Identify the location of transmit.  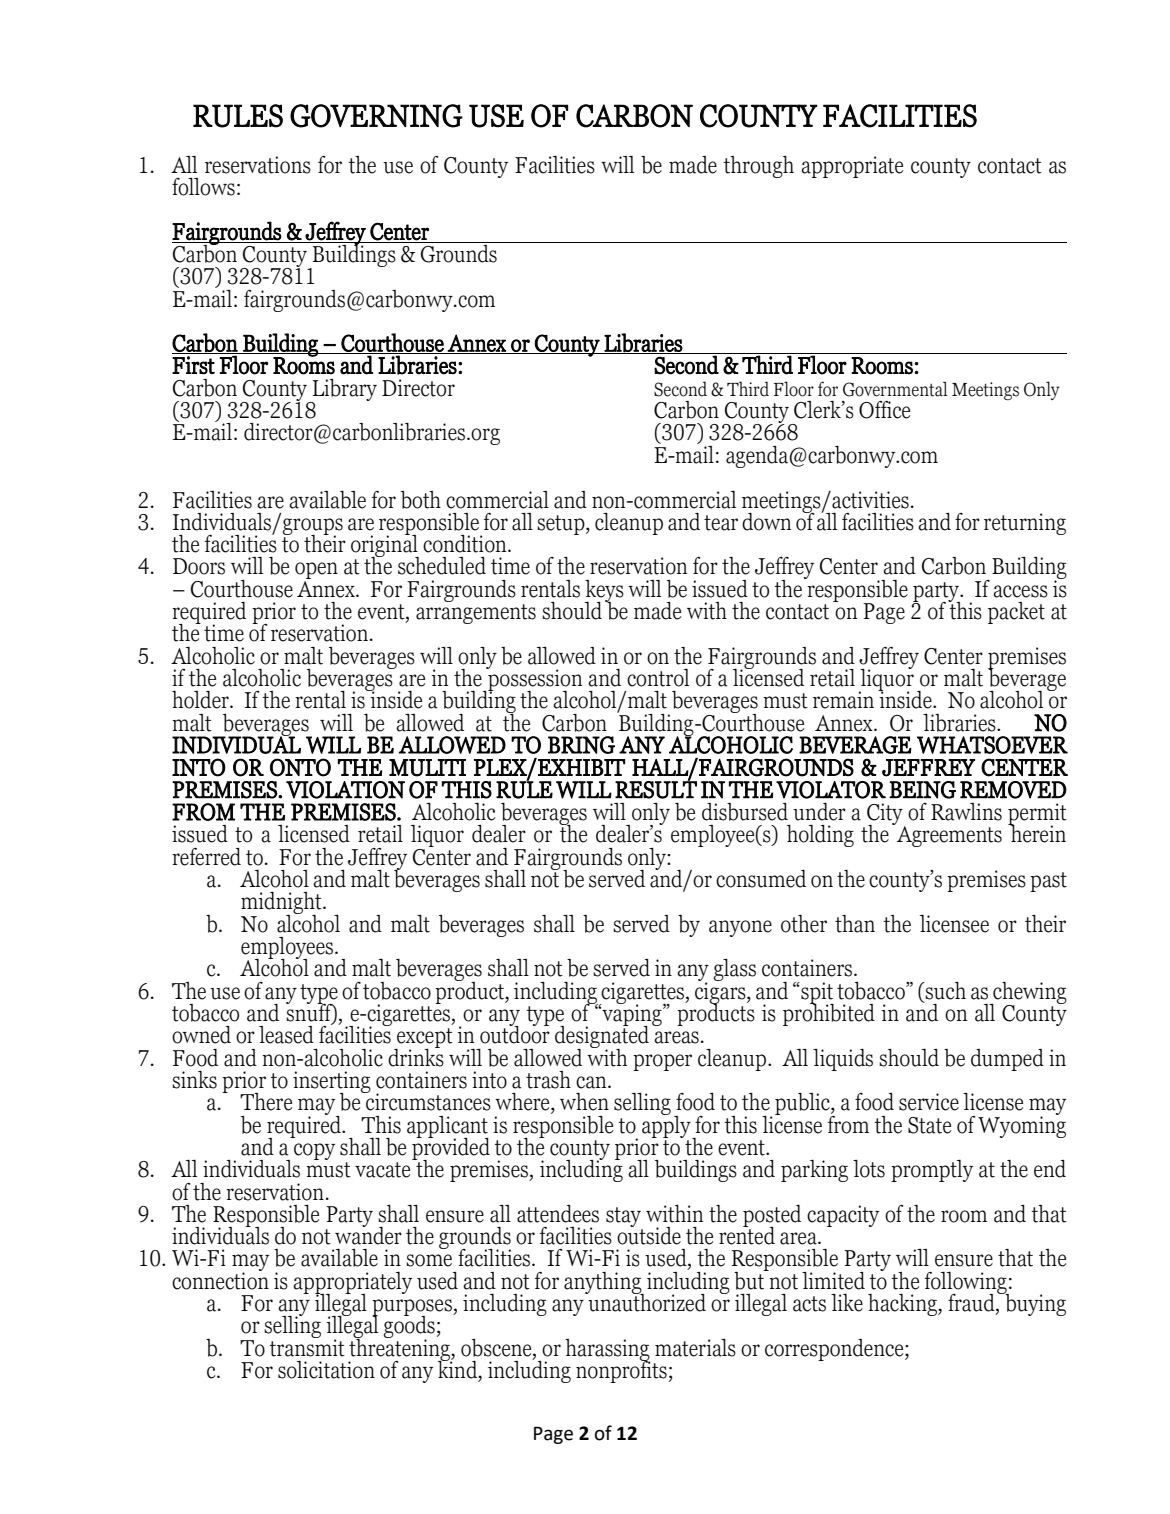
(307, 1347).
